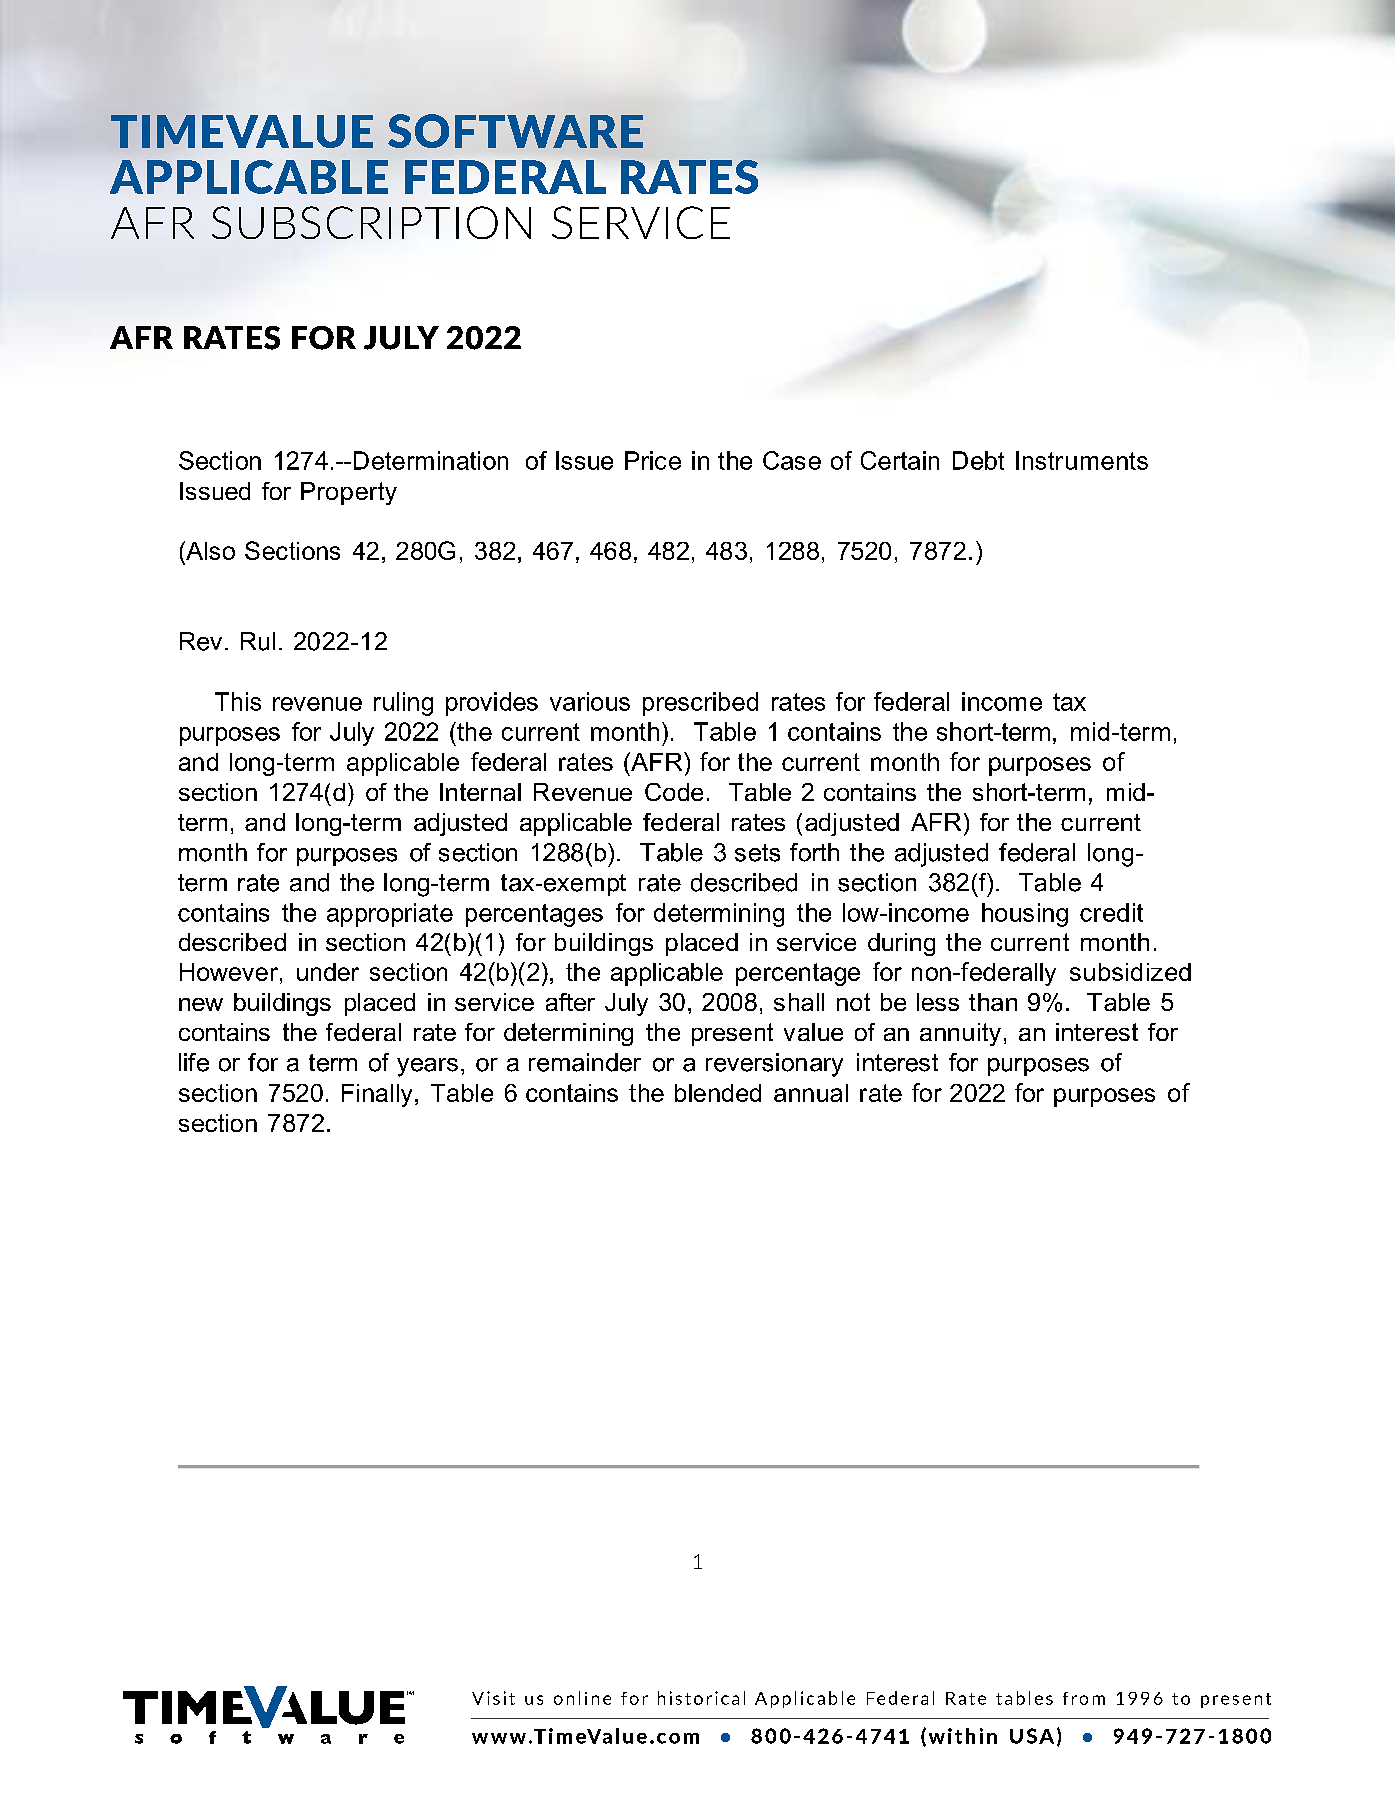 The width and height of the screenshot is (1395, 1805). I want to click on Property, so click(349, 493).
